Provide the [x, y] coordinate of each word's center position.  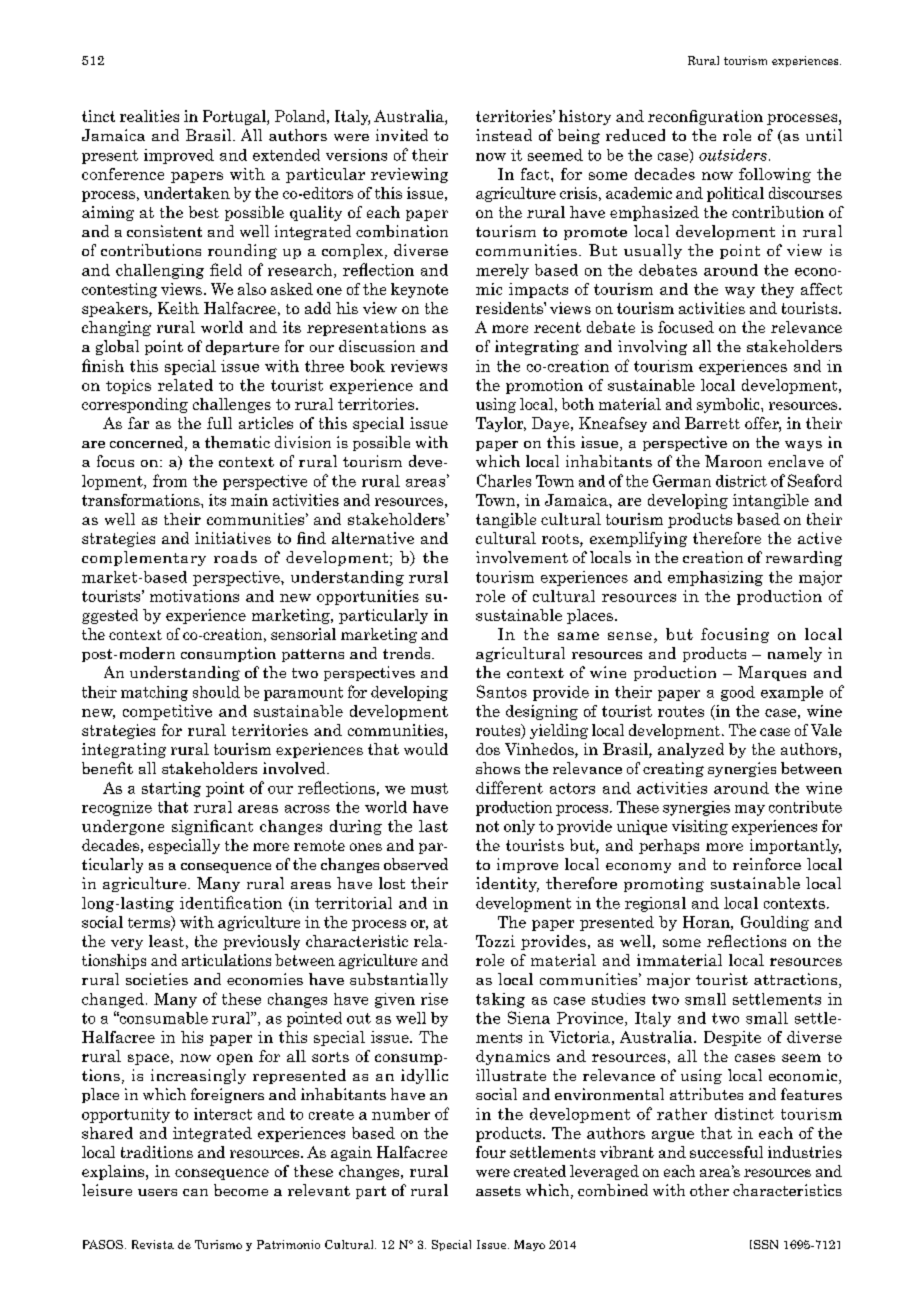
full [219, 423]
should [216, 692]
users [157, 1192]
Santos [502, 691]
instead [504, 135]
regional [655, 904]
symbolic [729, 405]
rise [434, 999]
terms [150, 923]
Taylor [501, 424]
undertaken [187, 193]
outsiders [733, 155]
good [738, 693]
